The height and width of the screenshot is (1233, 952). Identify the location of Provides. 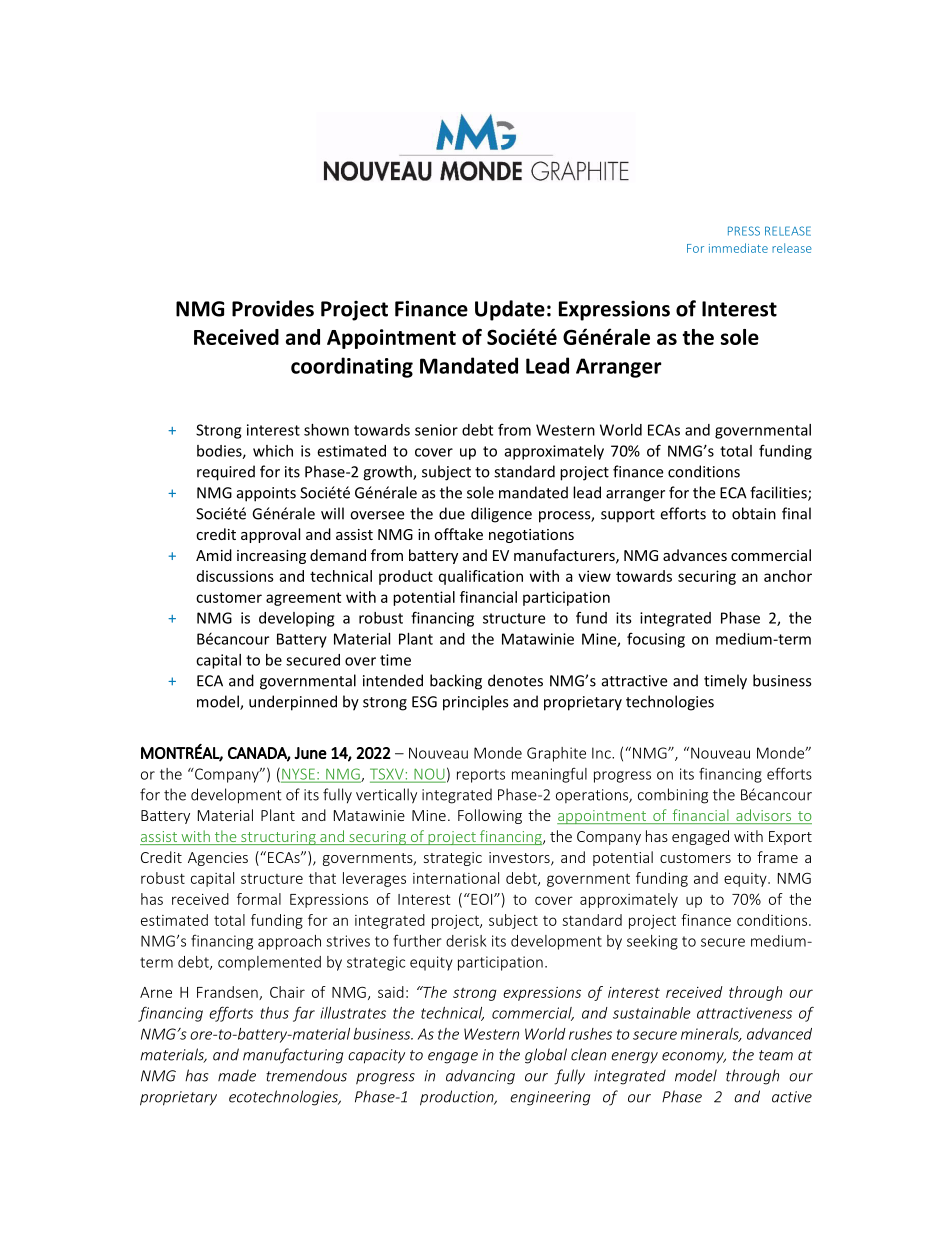
(273, 308).
